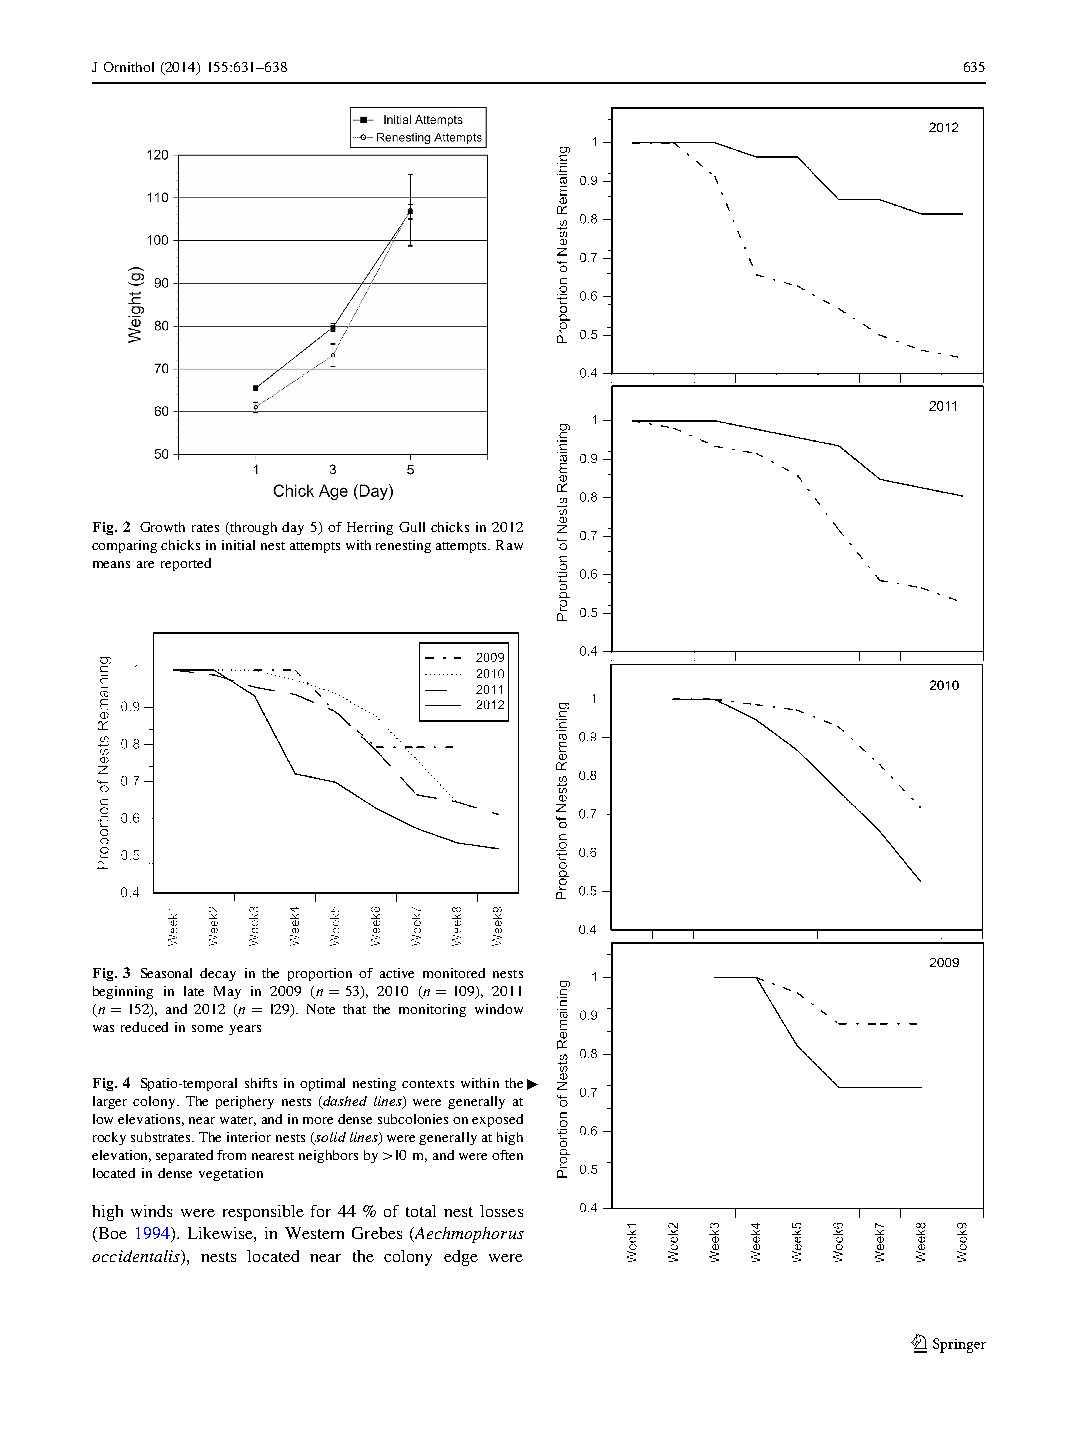  What do you see at coordinates (293, 528) in the document?
I see `day` at bounding box center [293, 528].
